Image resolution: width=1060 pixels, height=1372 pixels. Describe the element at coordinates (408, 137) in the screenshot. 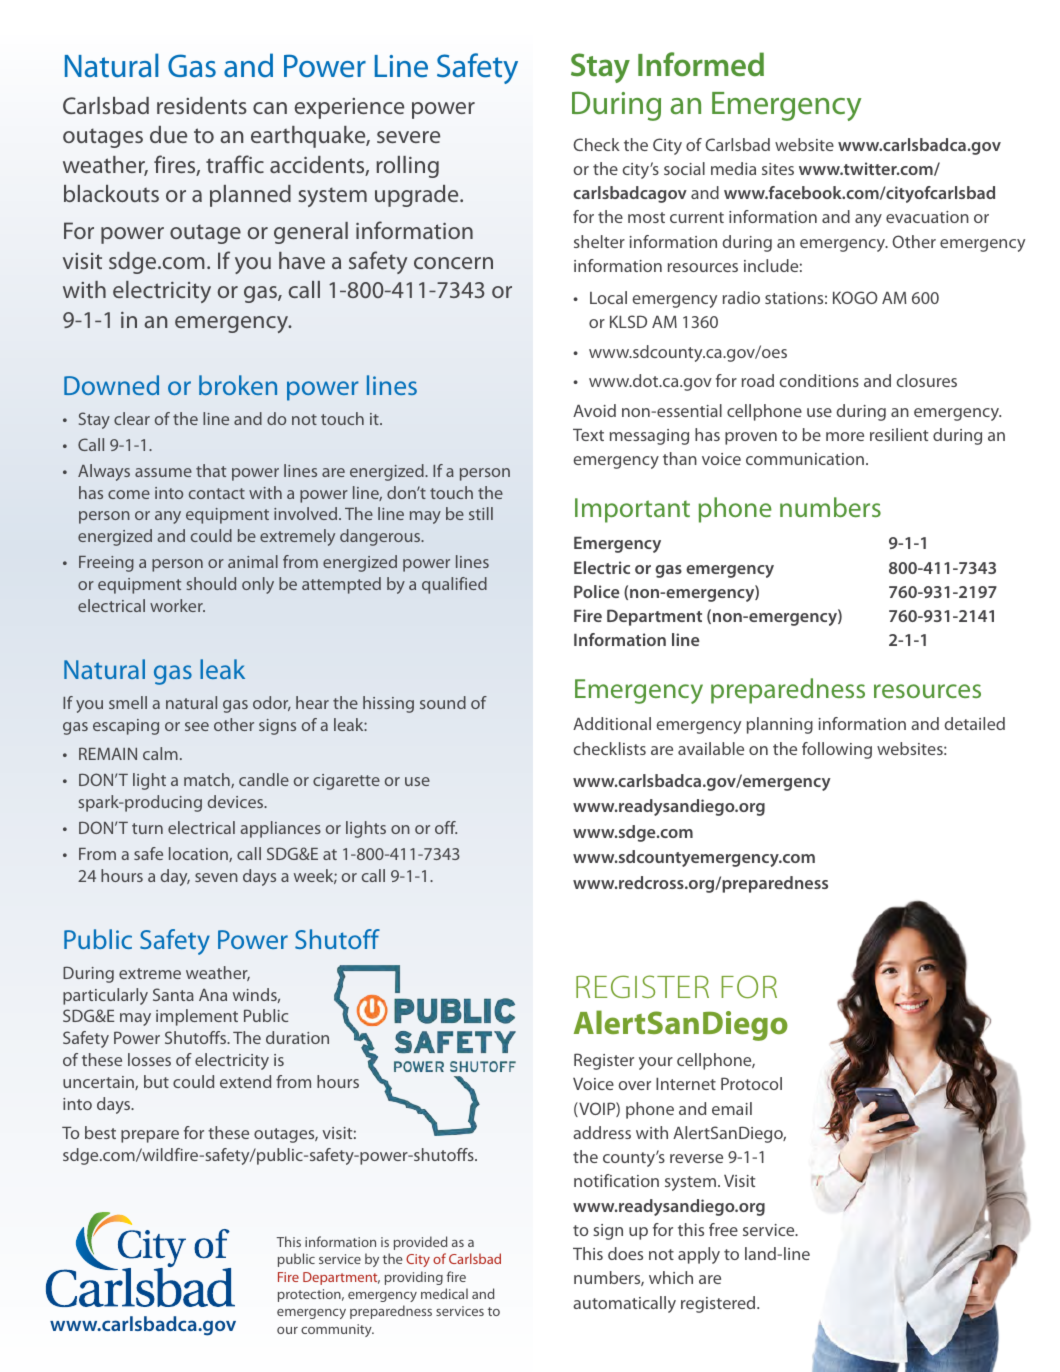

I see `severe` at that location.
